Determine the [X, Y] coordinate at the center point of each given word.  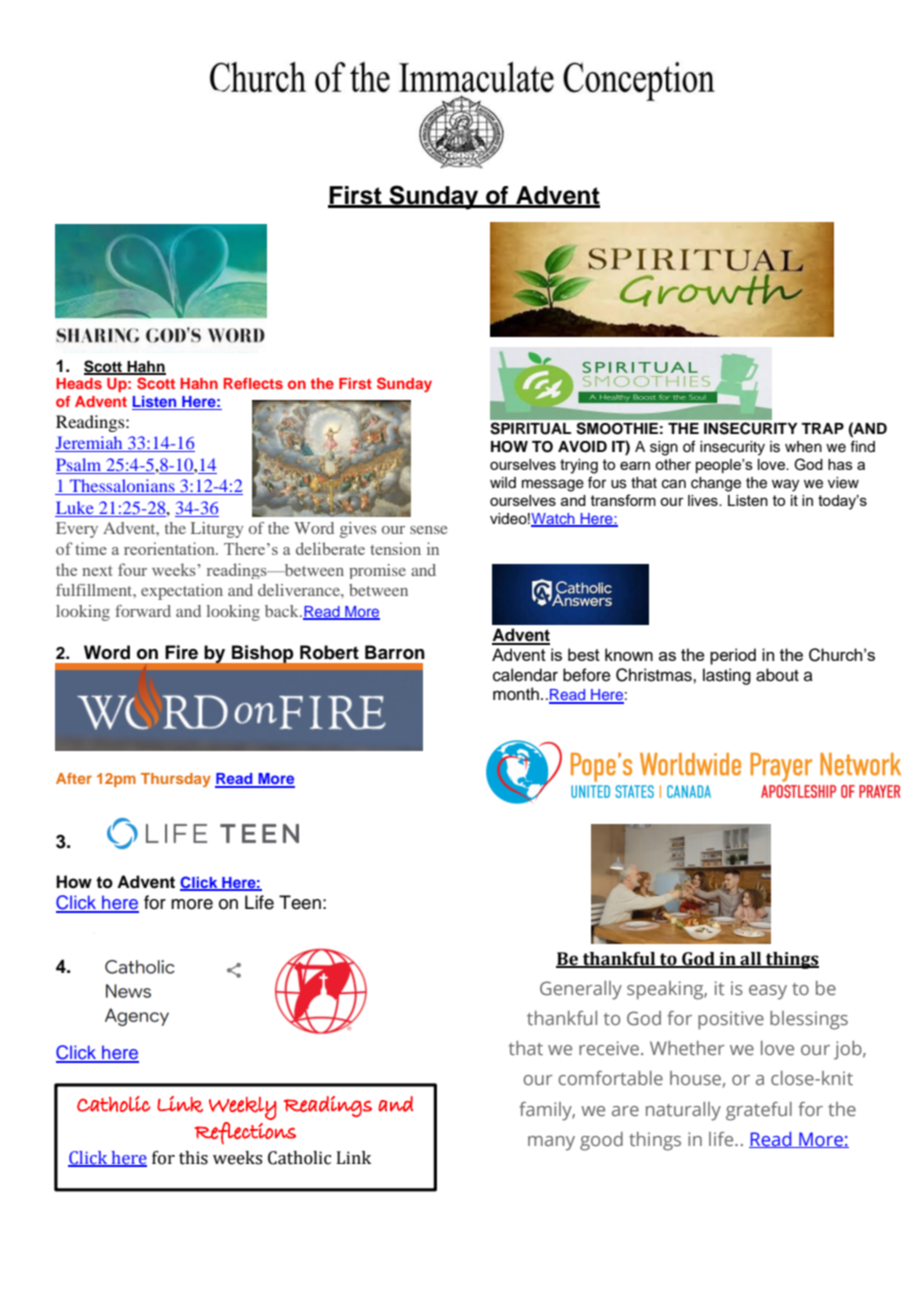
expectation [182, 592]
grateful [759, 1111]
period [733, 656]
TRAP [822, 428]
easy [768, 992]
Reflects [253, 383]
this [193, 1158]
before [587, 675]
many [551, 1143]
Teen [300, 902]
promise [377, 571]
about [777, 675]
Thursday [176, 780]
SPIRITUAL [530, 428]
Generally [581, 990]
